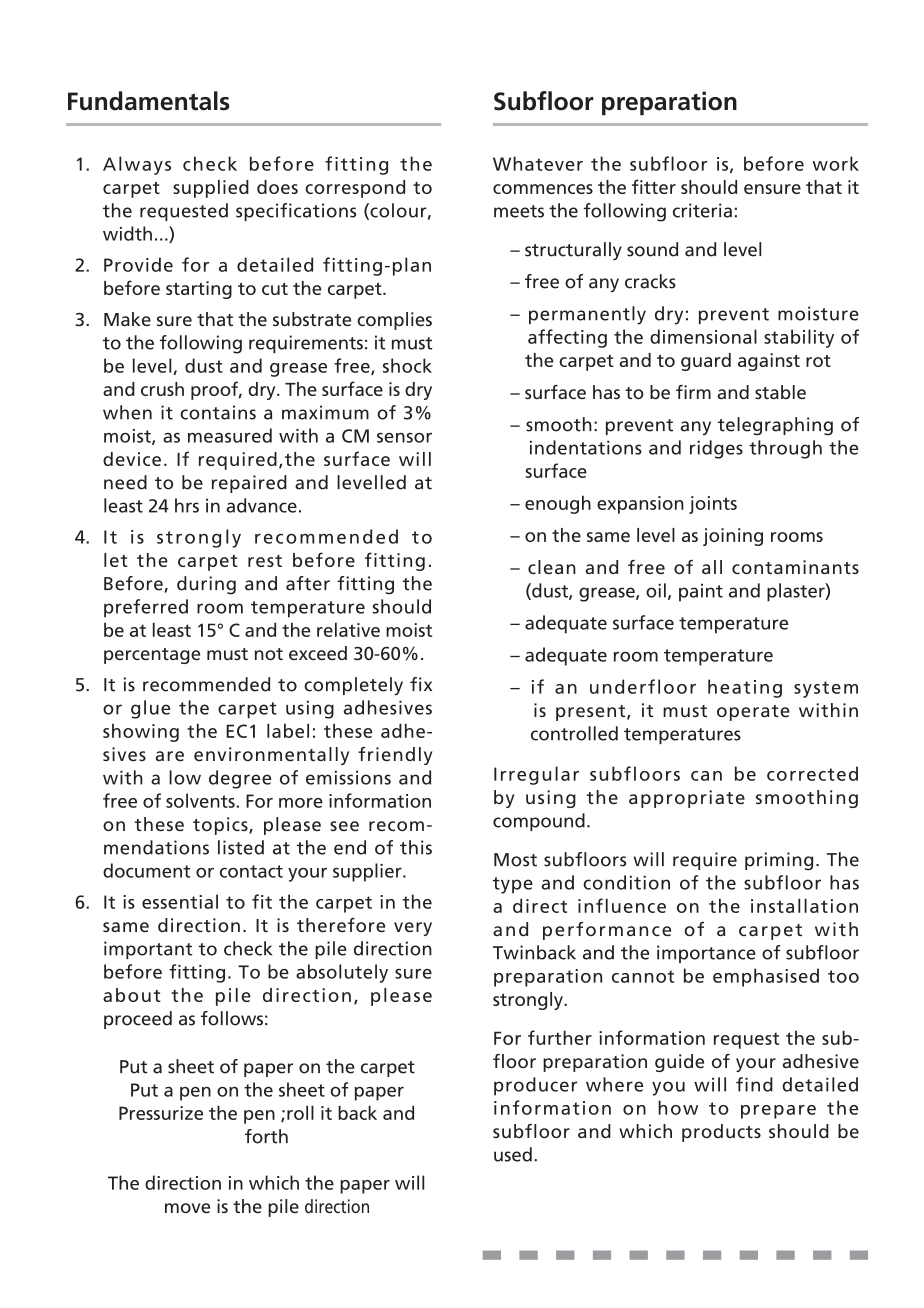 Image resolution: width=924 pixels, height=1308 pixels. Describe the element at coordinates (835, 163) in the screenshot. I see `work` at that location.
